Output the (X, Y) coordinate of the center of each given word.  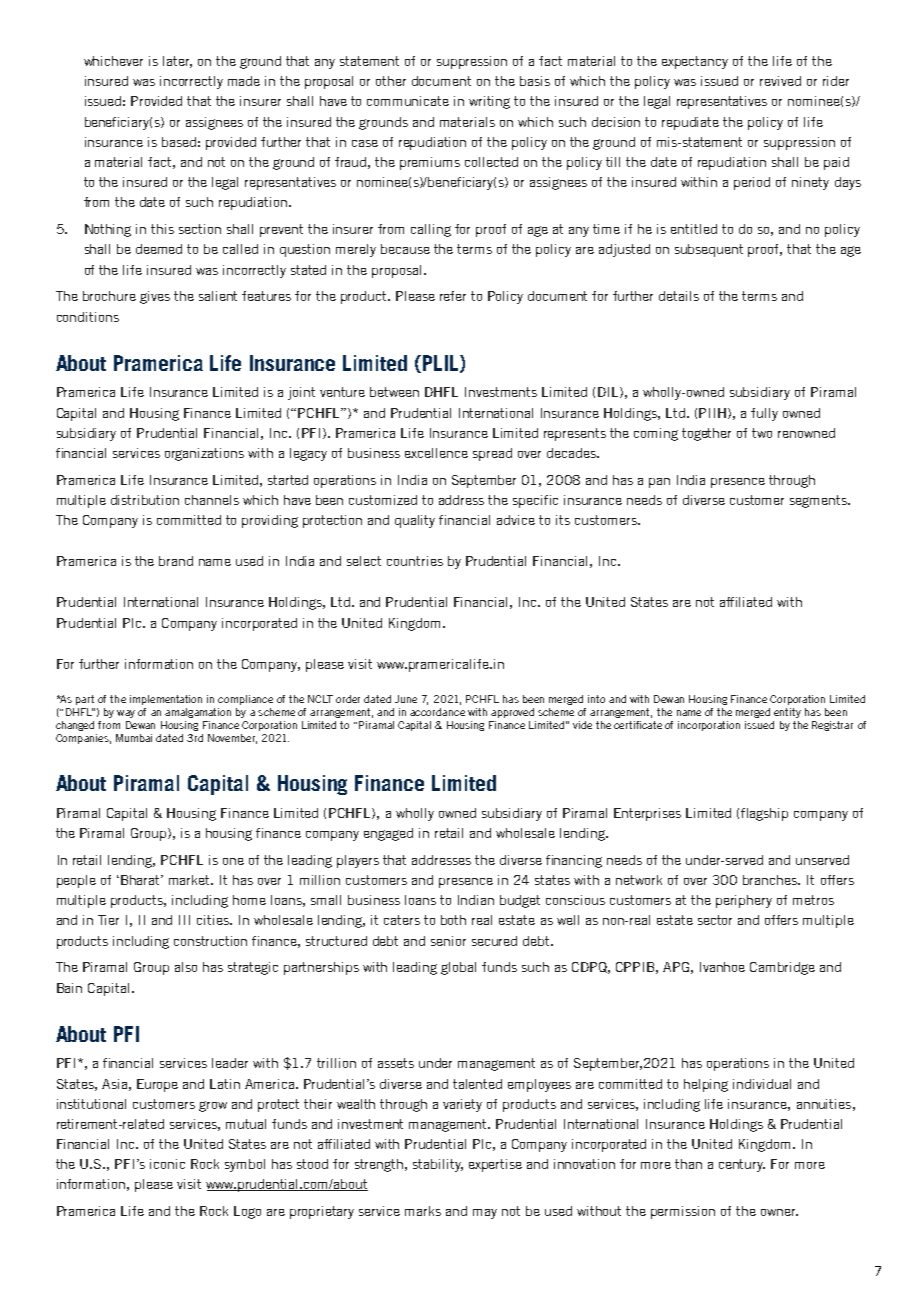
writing (489, 102)
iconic (167, 1164)
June (406, 699)
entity (787, 713)
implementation (166, 700)
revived (780, 81)
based (179, 142)
